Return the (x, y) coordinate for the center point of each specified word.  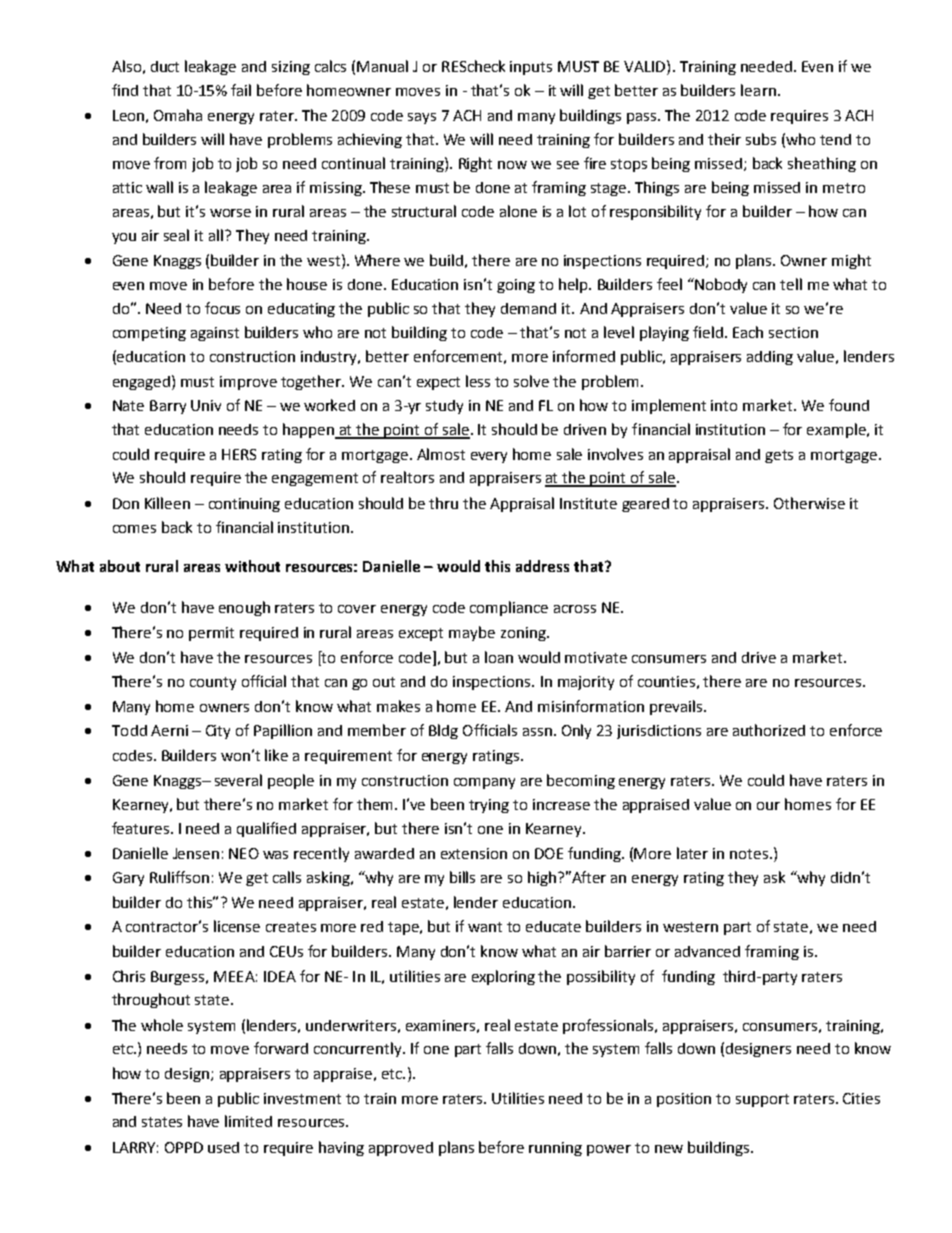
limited (248, 1121)
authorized (769, 730)
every (489, 457)
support (762, 1100)
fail (241, 90)
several (238, 780)
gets (779, 456)
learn (758, 90)
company (484, 783)
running (555, 1149)
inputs (531, 68)
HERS (239, 454)
